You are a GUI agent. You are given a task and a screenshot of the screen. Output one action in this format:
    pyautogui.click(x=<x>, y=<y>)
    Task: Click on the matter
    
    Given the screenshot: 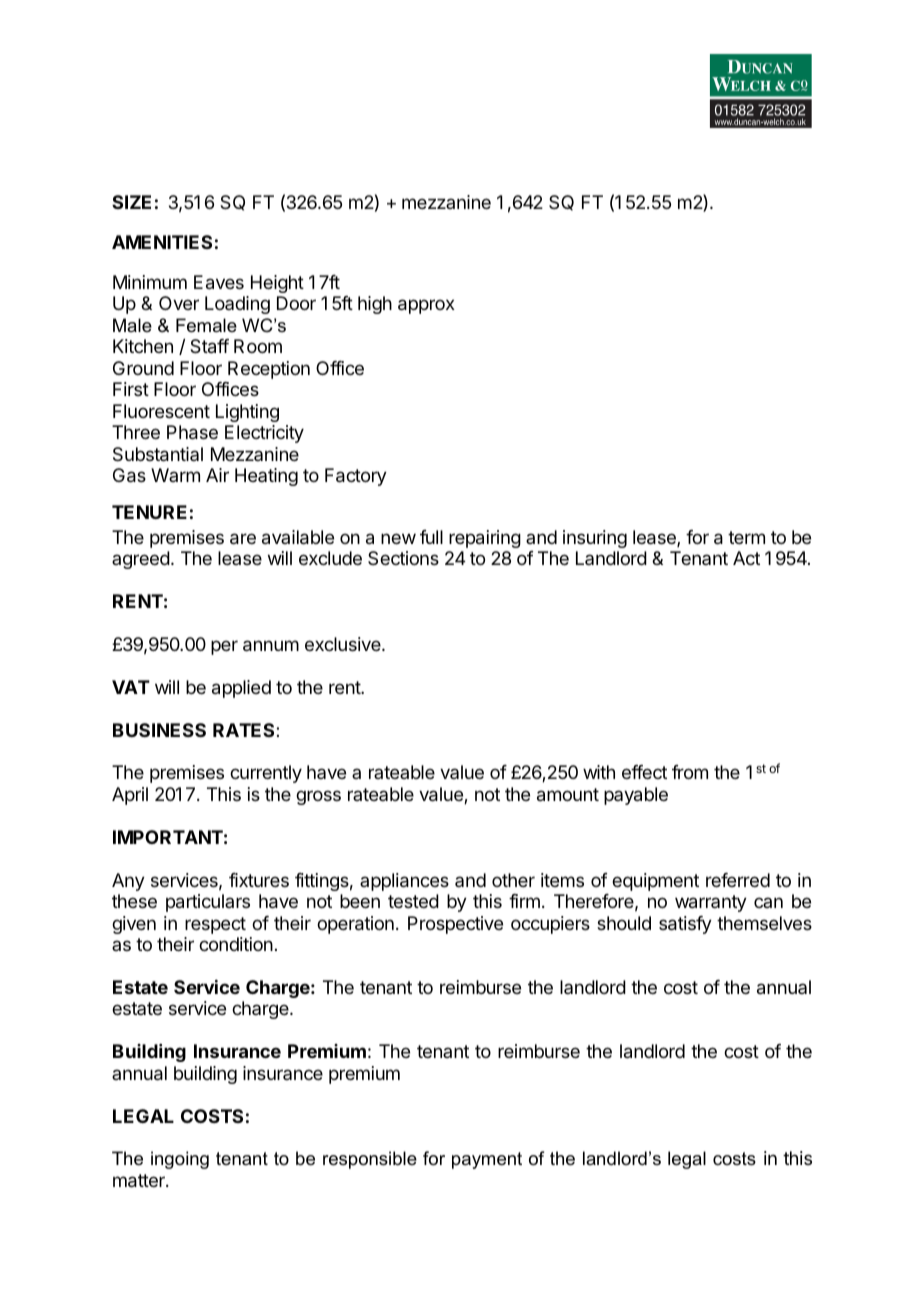 What is the action you would take?
    pyautogui.click(x=140, y=1181)
